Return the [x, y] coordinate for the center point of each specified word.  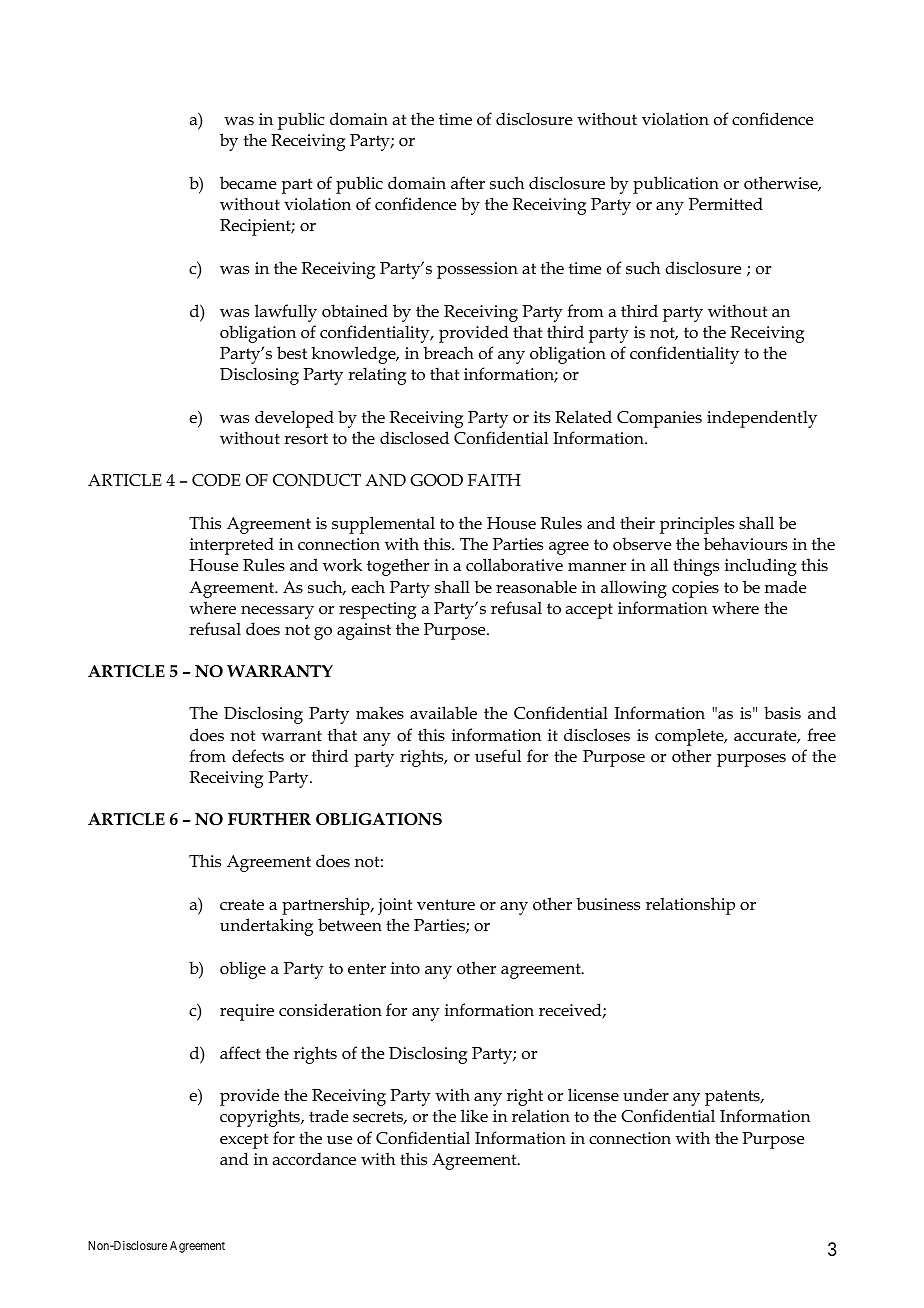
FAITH [494, 480]
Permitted [726, 204]
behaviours [745, 544]
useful [498, 756]
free [821, 735]
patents [733, 1098]
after [468, 183]
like [474, 1115]
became [248, 183]
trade [328, 1116]
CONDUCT [317, 480]
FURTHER [269, 819]
